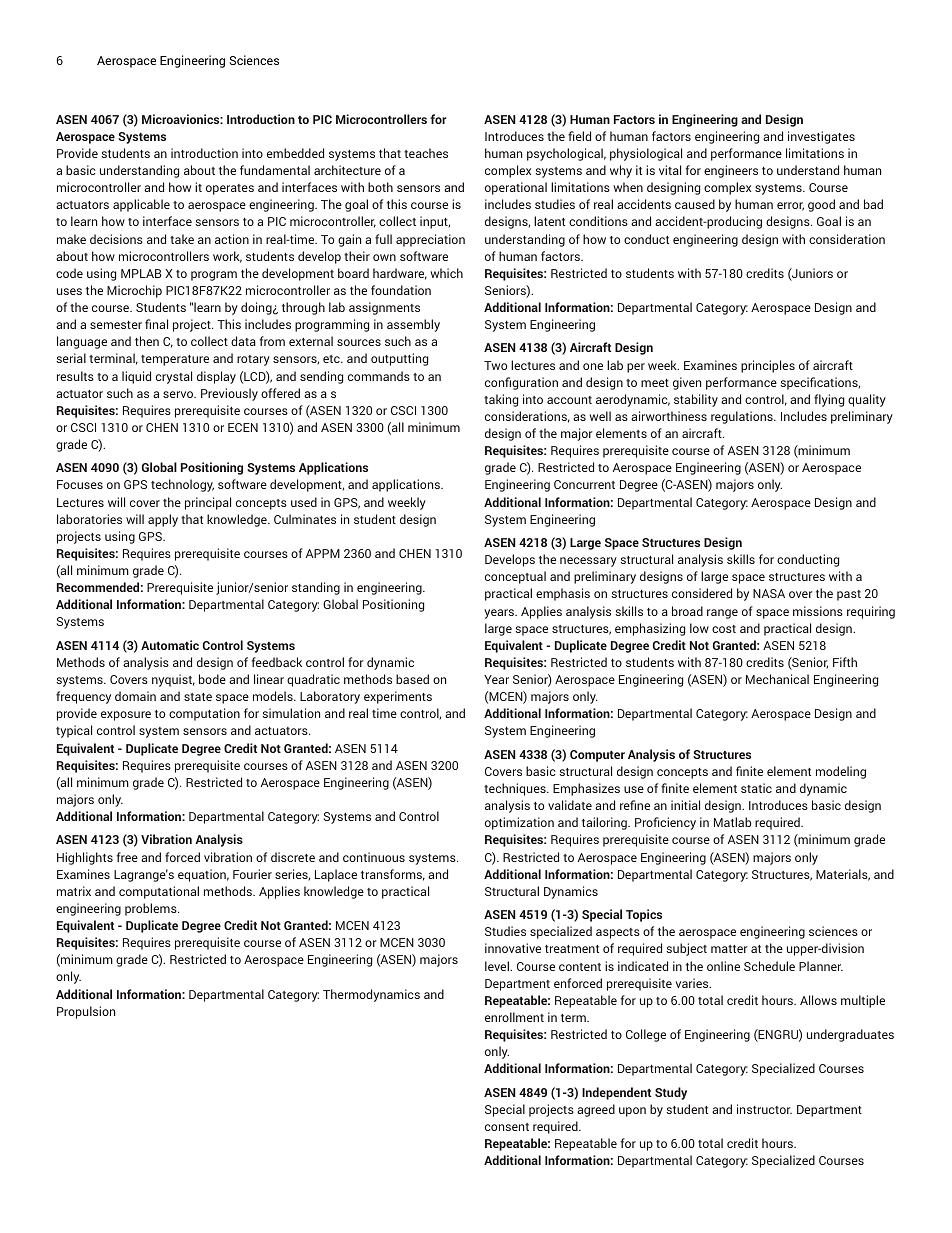  What do you see at coordinates (731, 171) in the image?
I see `engineers` at bounding box center [731, 171].
